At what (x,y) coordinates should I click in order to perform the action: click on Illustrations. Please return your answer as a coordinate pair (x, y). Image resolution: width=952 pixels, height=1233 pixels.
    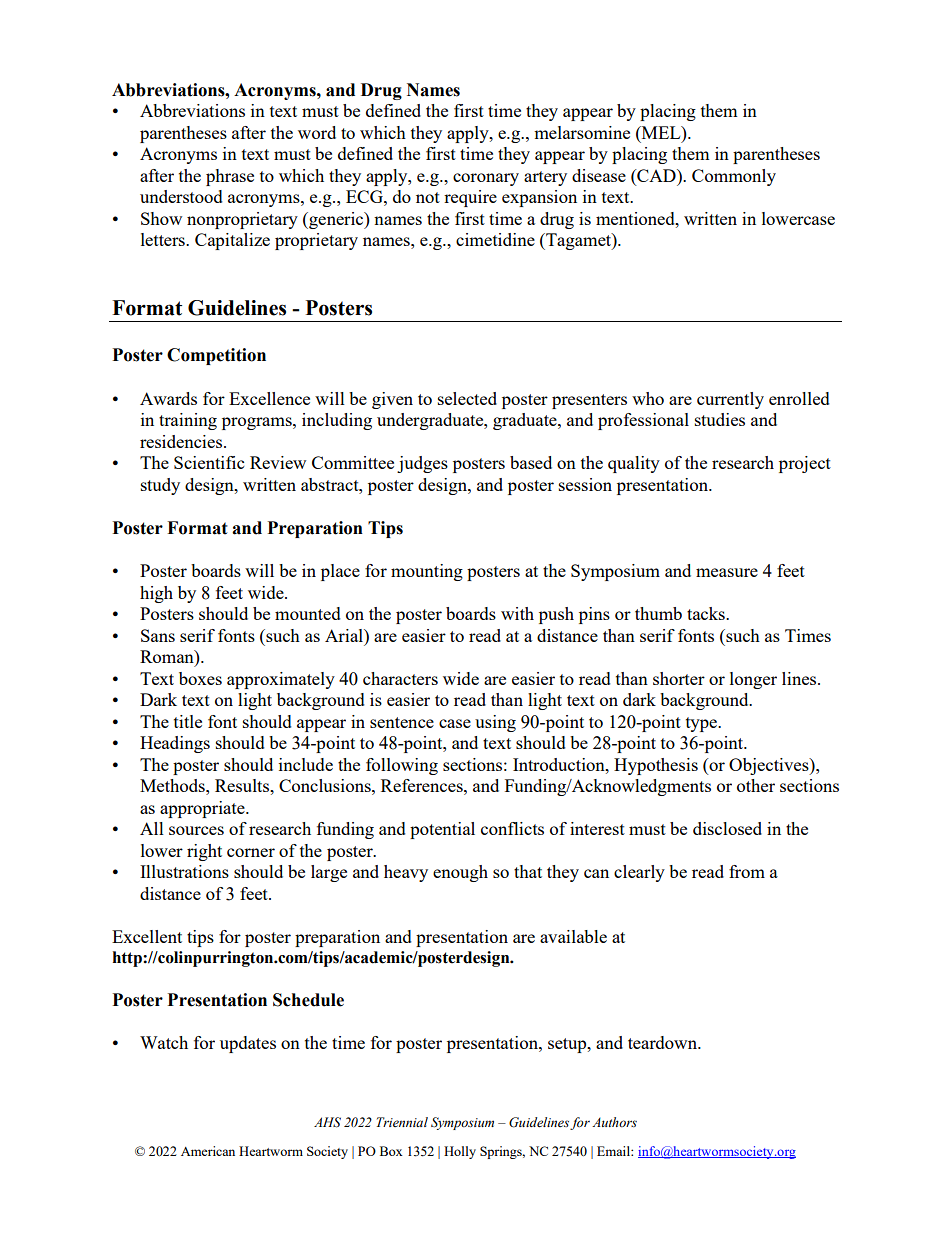
    Looking at the image, I should click on (184, 871).
